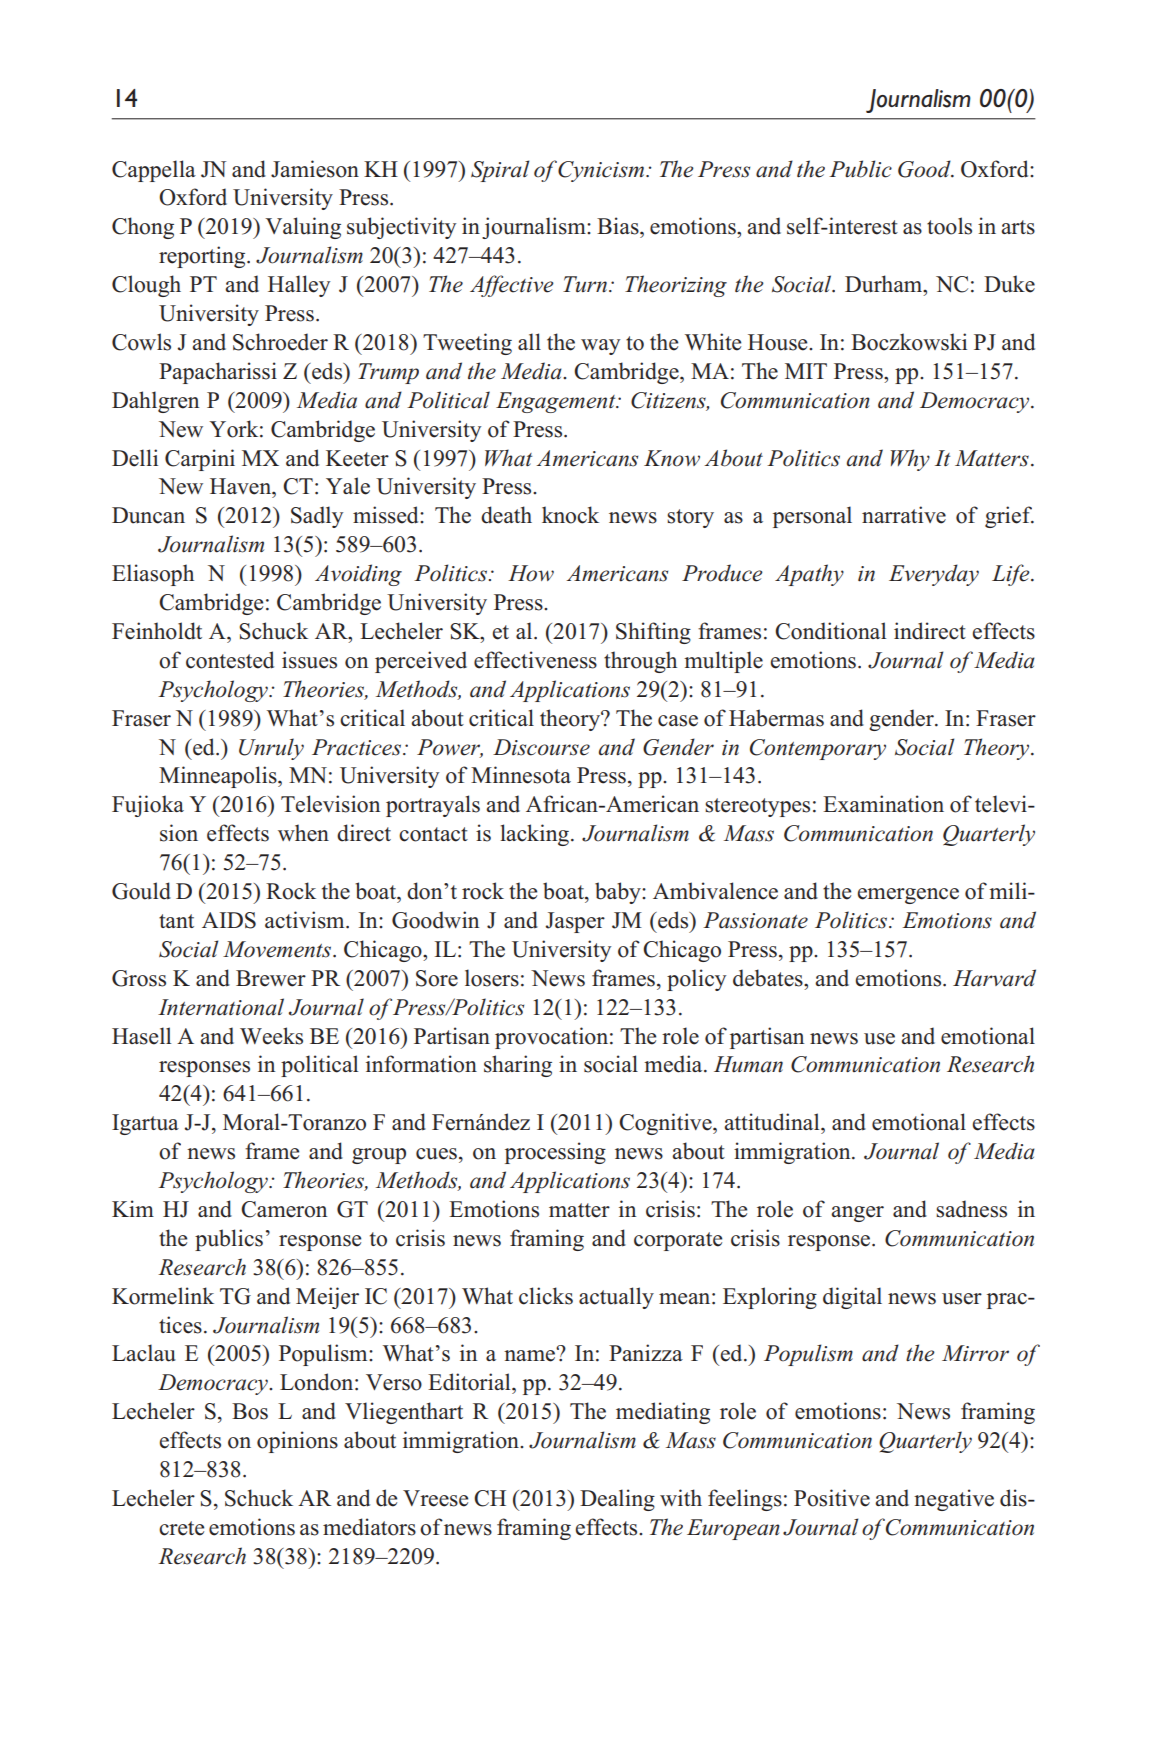 This screenshot has width=1162, height=1743. Describe the element at coordinates (617, 1500) in the screenshot. I see `Dealing` at that location.
